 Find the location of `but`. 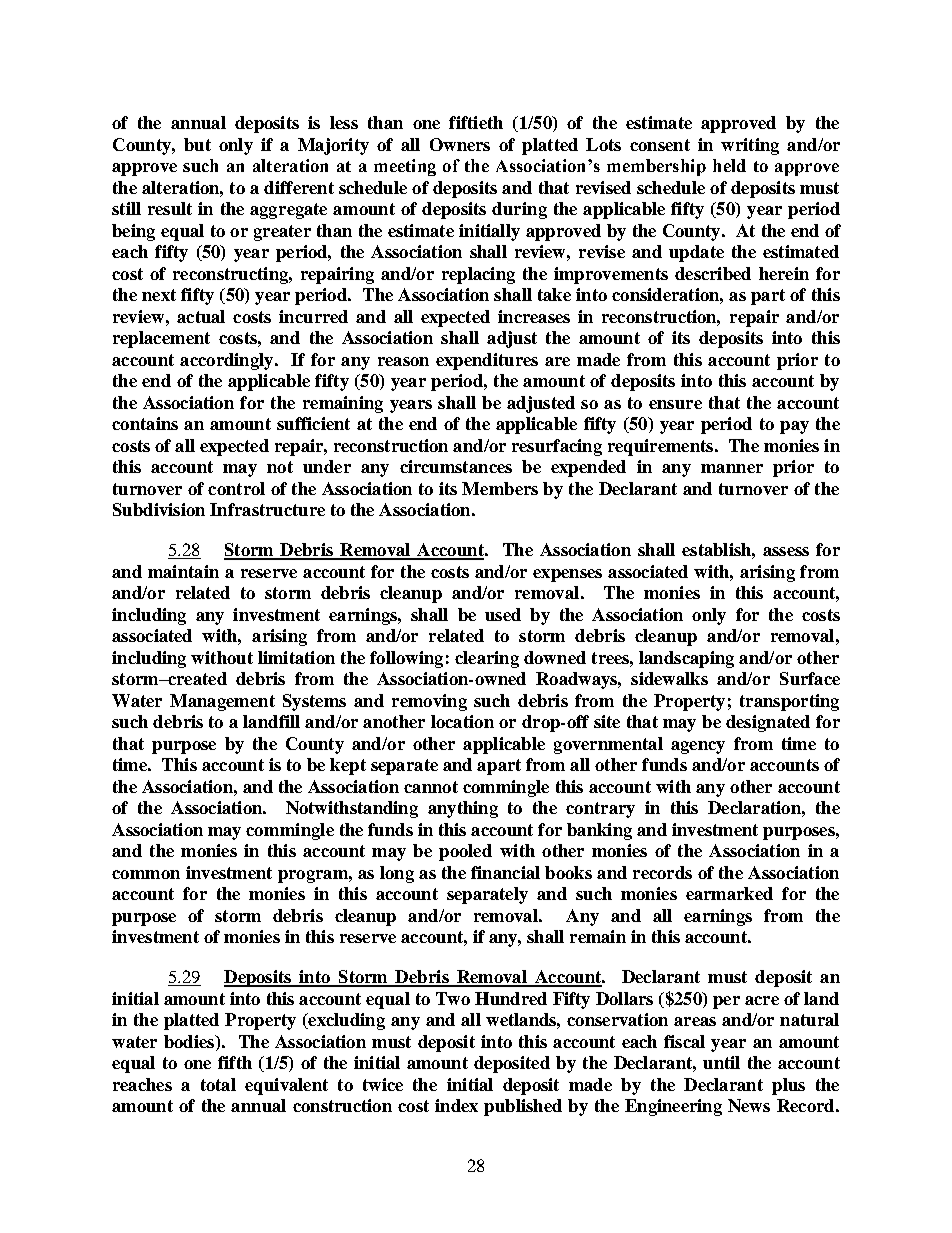

but is located at coordinates (197, 144).
